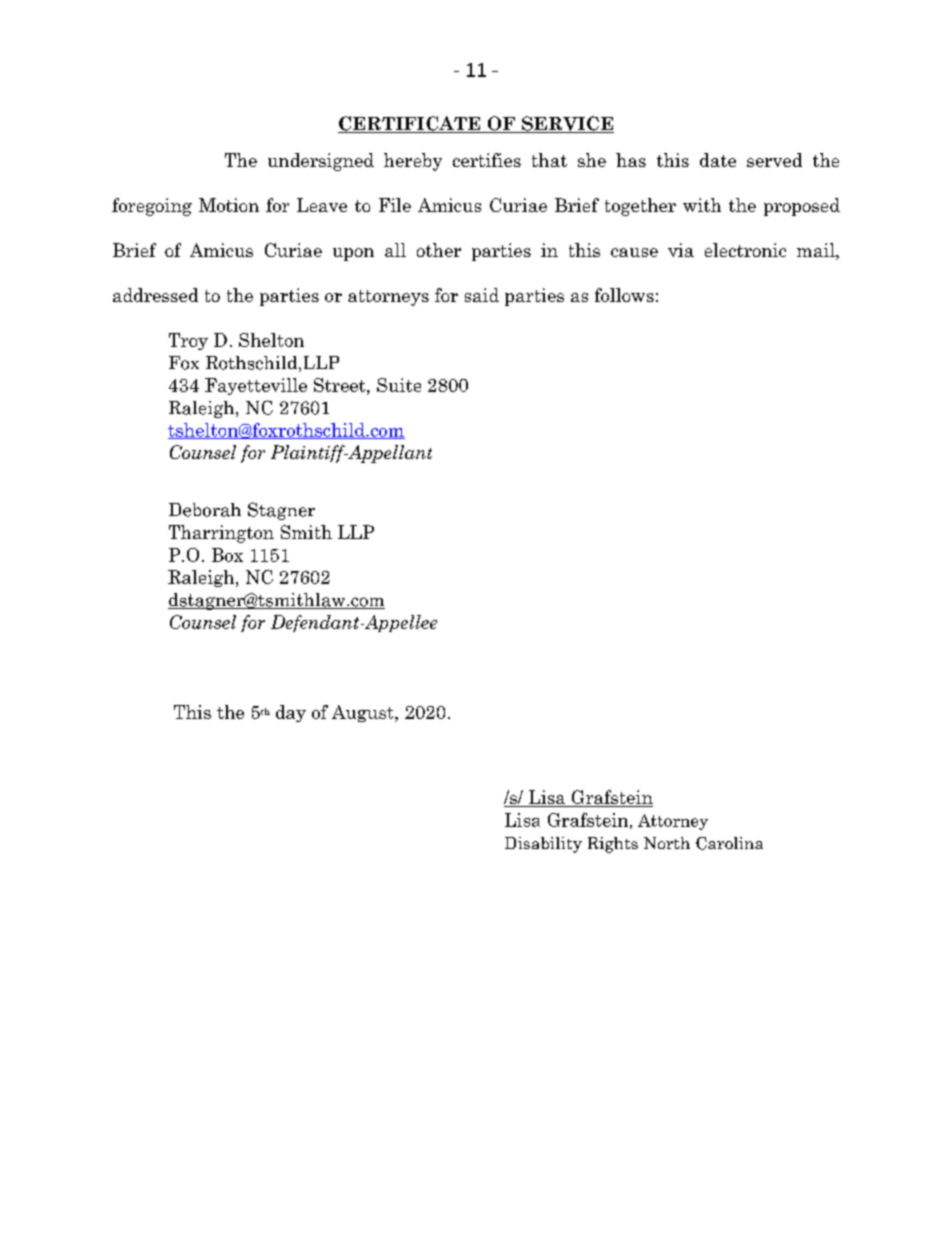 The image size is (952, 1233). What do you see at coordinates (291, 713) in the screenshot?
I see `day` at bounding box center [291, 713].
